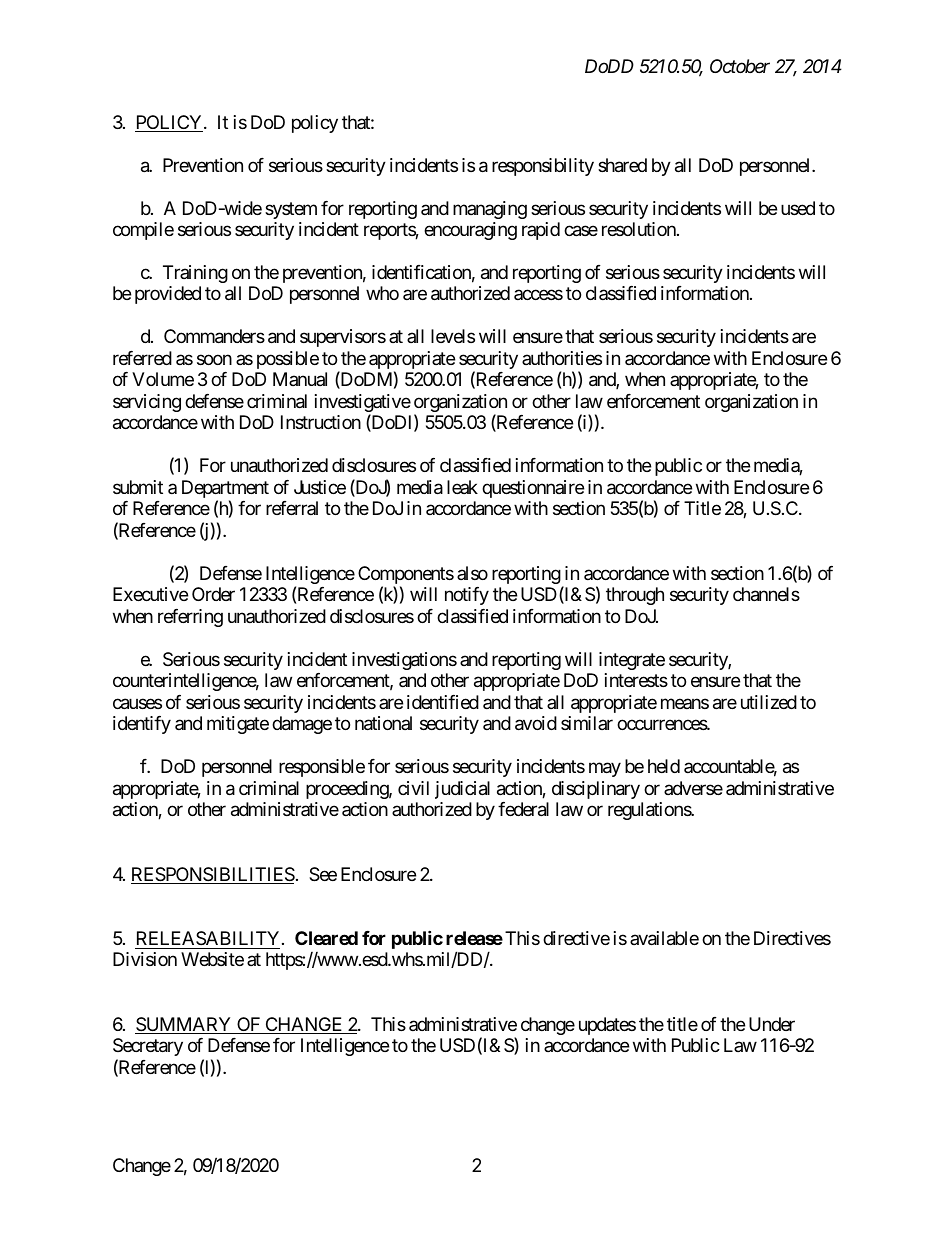 Image resolution: width=952 pixels, height=1233 pixels. What do you see at coordinates (543, 167) in the page?
I see `responsibility` at bounding box center [543, 167].
